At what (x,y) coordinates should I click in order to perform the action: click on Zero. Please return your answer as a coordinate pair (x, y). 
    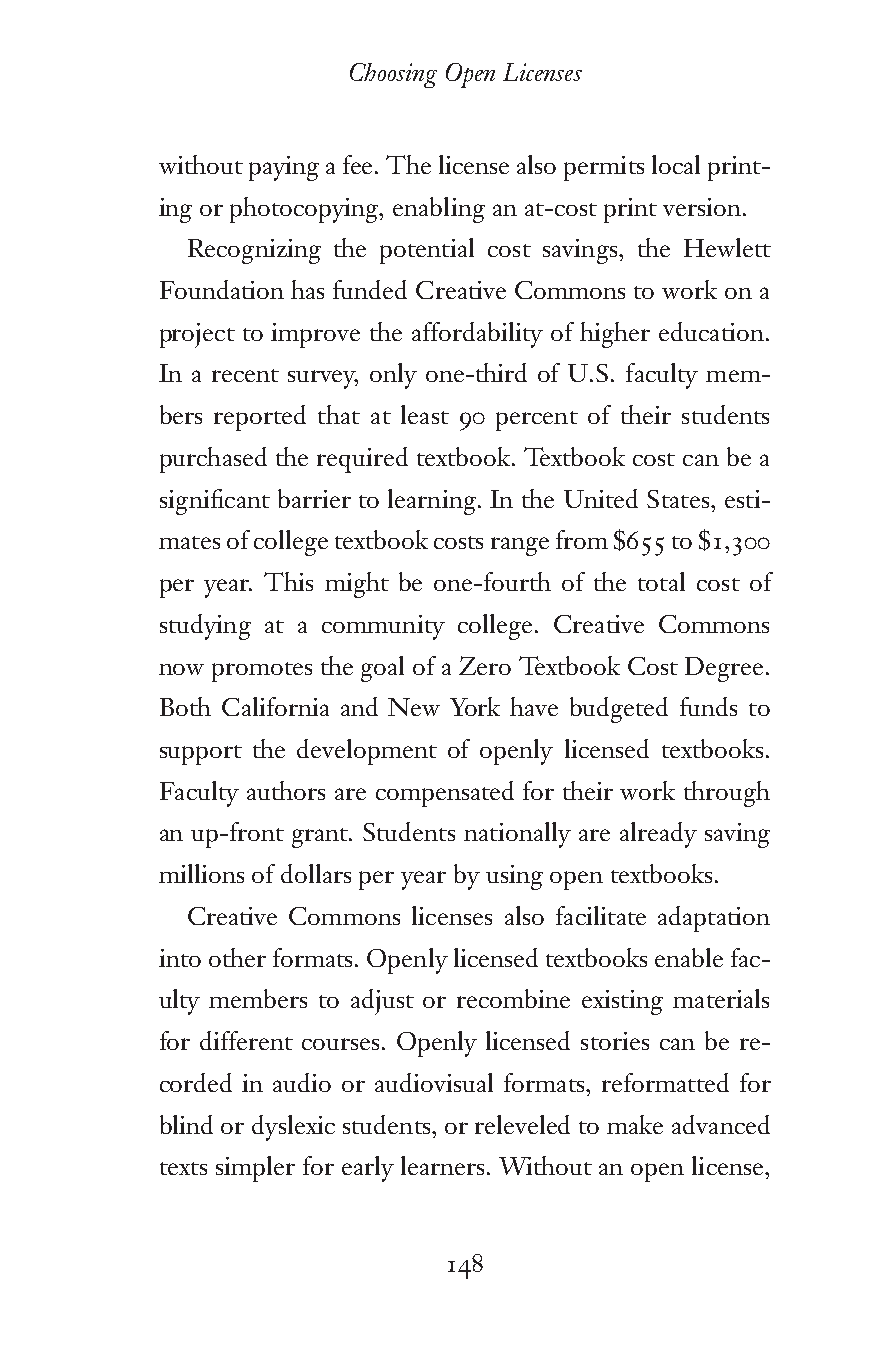
    Looking at the image, I should click on (485, 665).
